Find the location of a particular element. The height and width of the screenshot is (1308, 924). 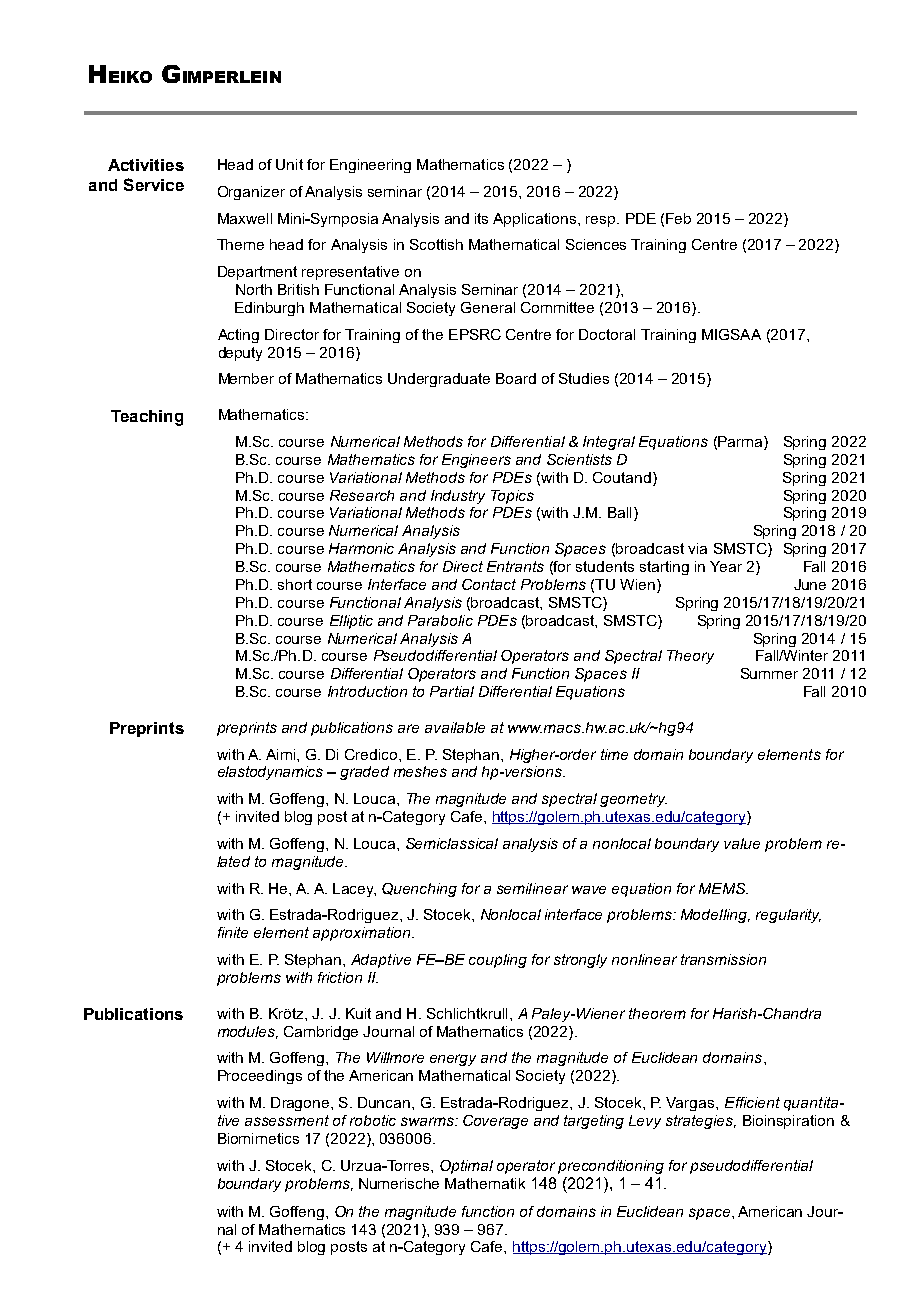

strategies is located at coordinates (700, 1122).
